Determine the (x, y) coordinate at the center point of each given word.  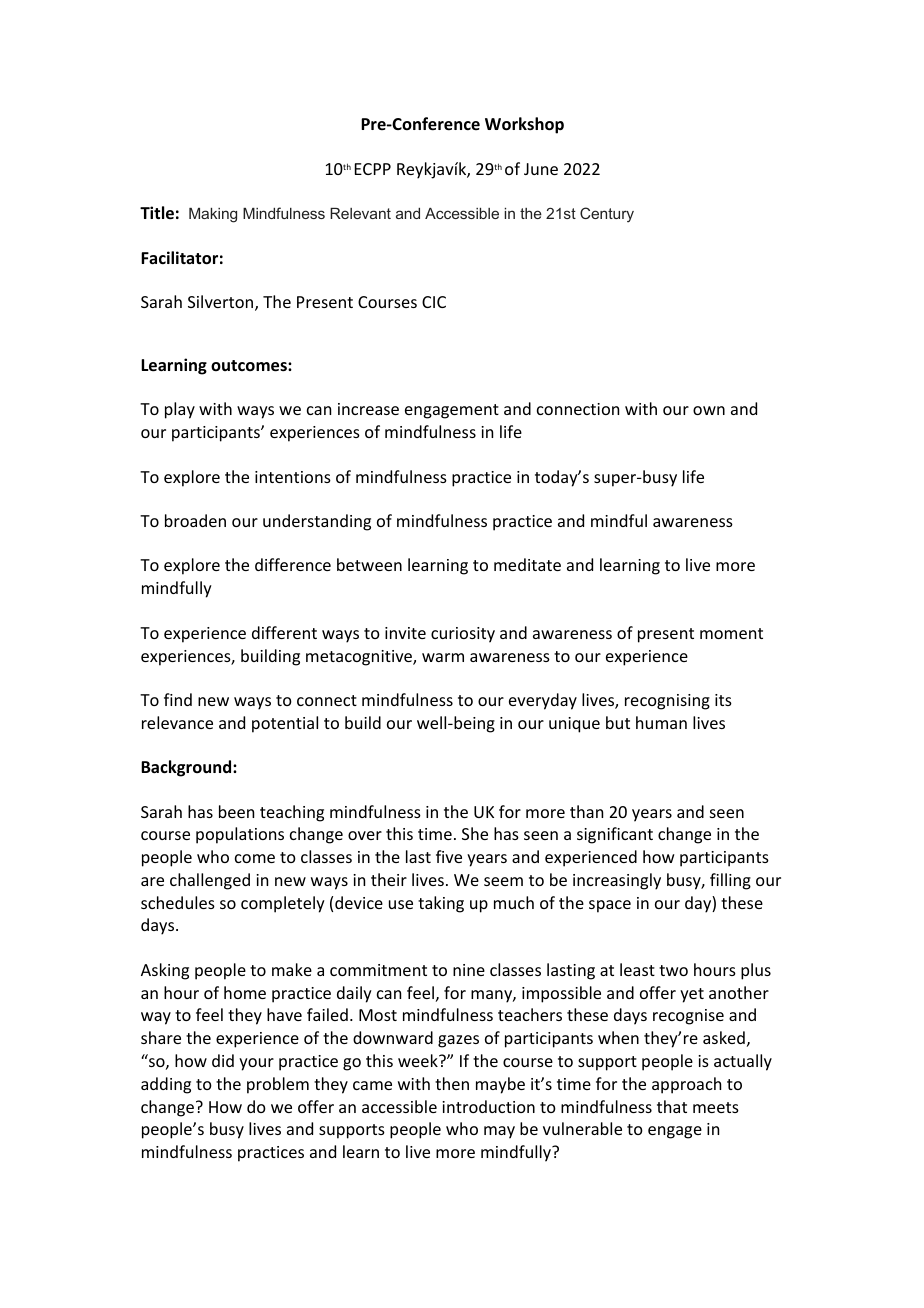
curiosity (463, 635)
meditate (527, 564)
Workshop (524, 125)
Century (607, 215)
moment (731, 633)
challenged (210, 881)
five (449, 856)
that (672, 1106)
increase (368, 409)
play (180, 410)
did (223, 1060)
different (284, 632)
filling (730, 881)
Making (213, 215)
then (452, 1083)
